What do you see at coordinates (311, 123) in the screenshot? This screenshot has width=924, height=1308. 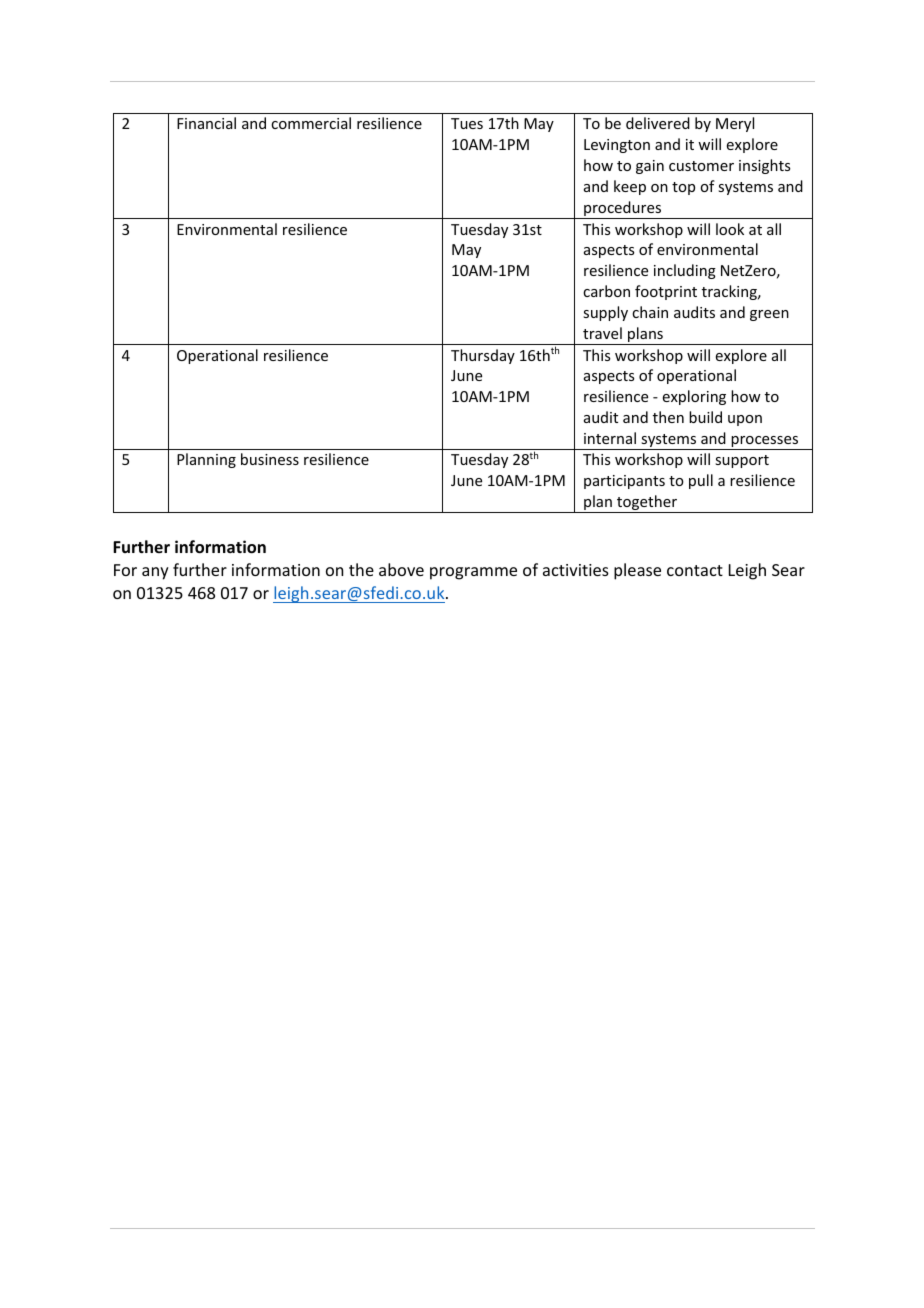 I see `commercial` at bounding box center [311, 123].
